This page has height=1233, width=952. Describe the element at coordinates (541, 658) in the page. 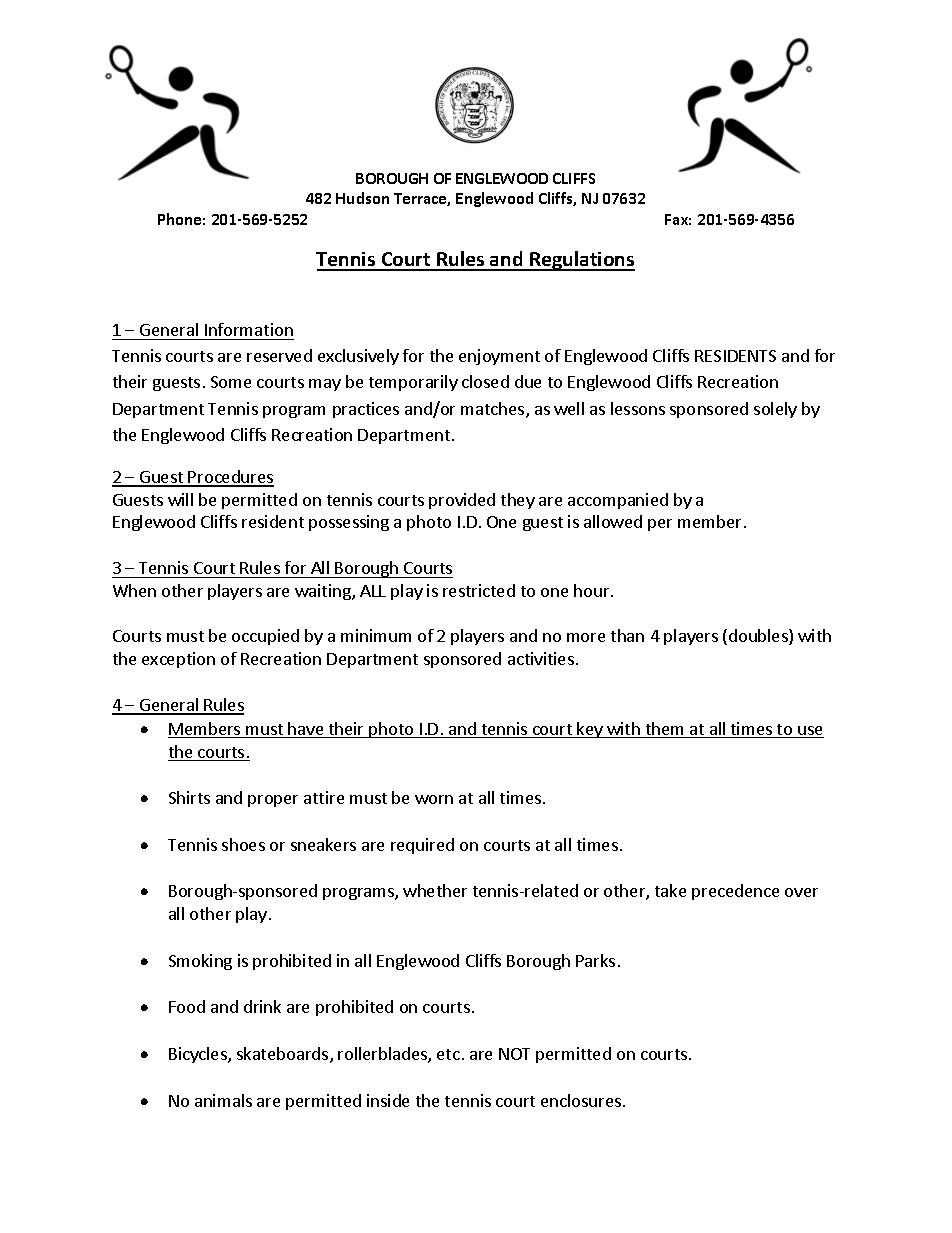

I see `activities` at that location.
